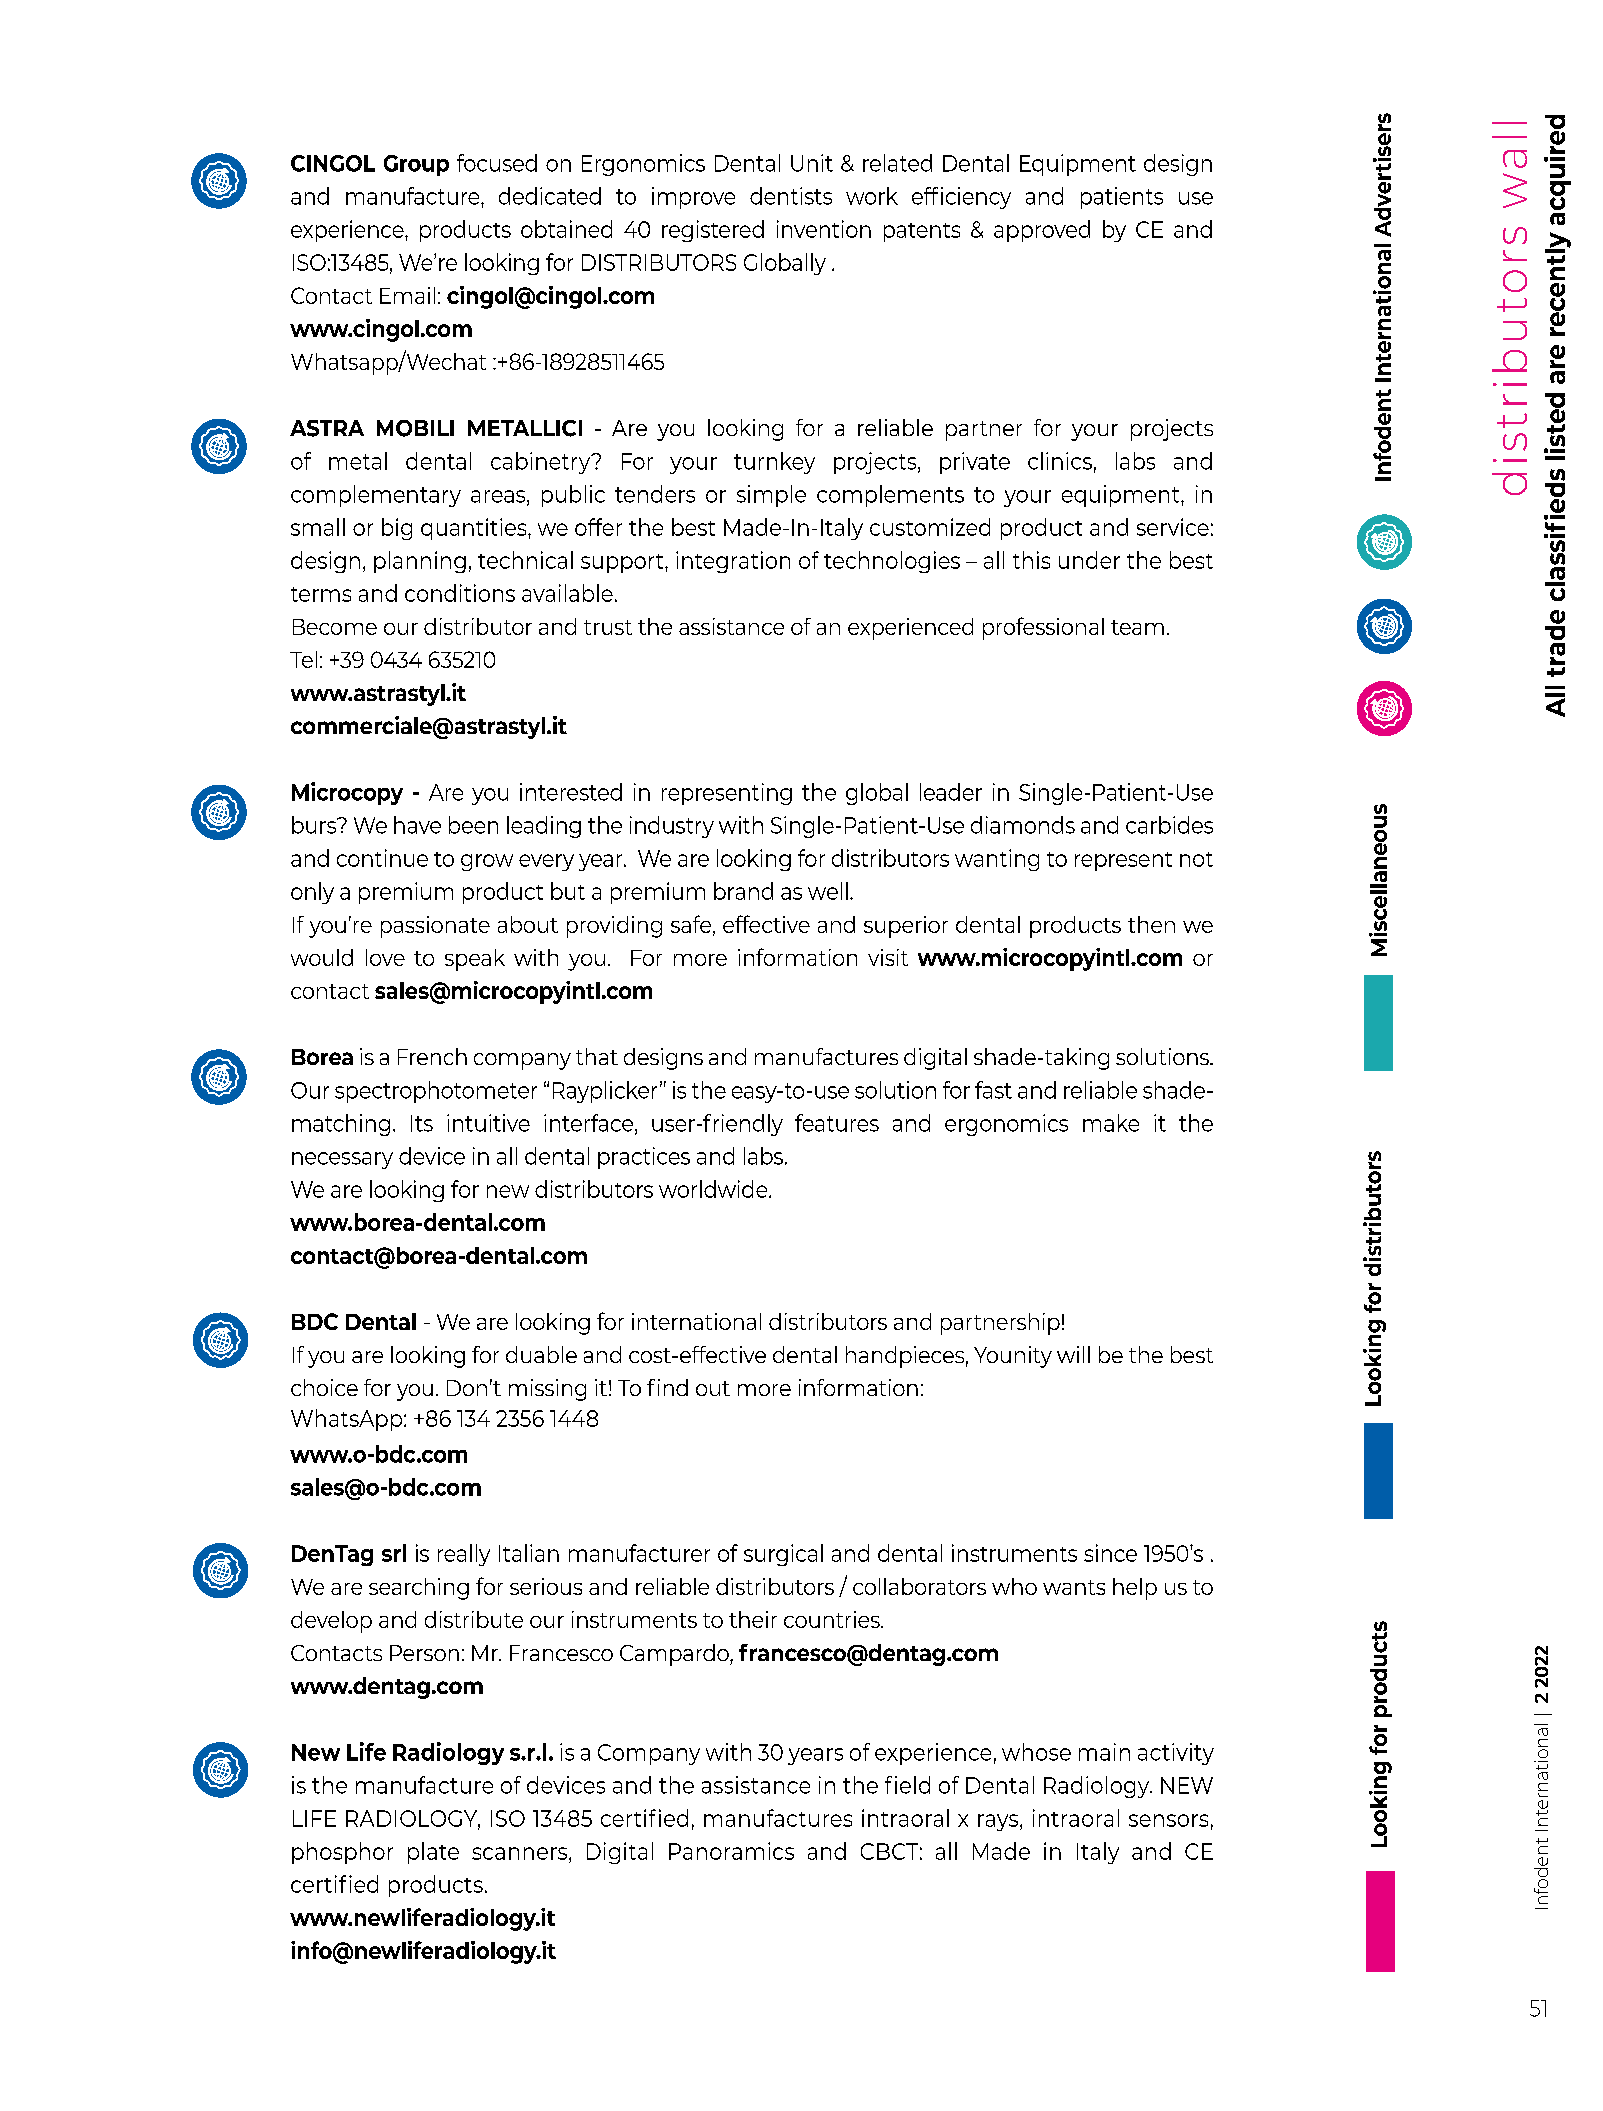  Describe the element at coordinates (1073, 1354) in the screenshot. I see `will` at that location.
